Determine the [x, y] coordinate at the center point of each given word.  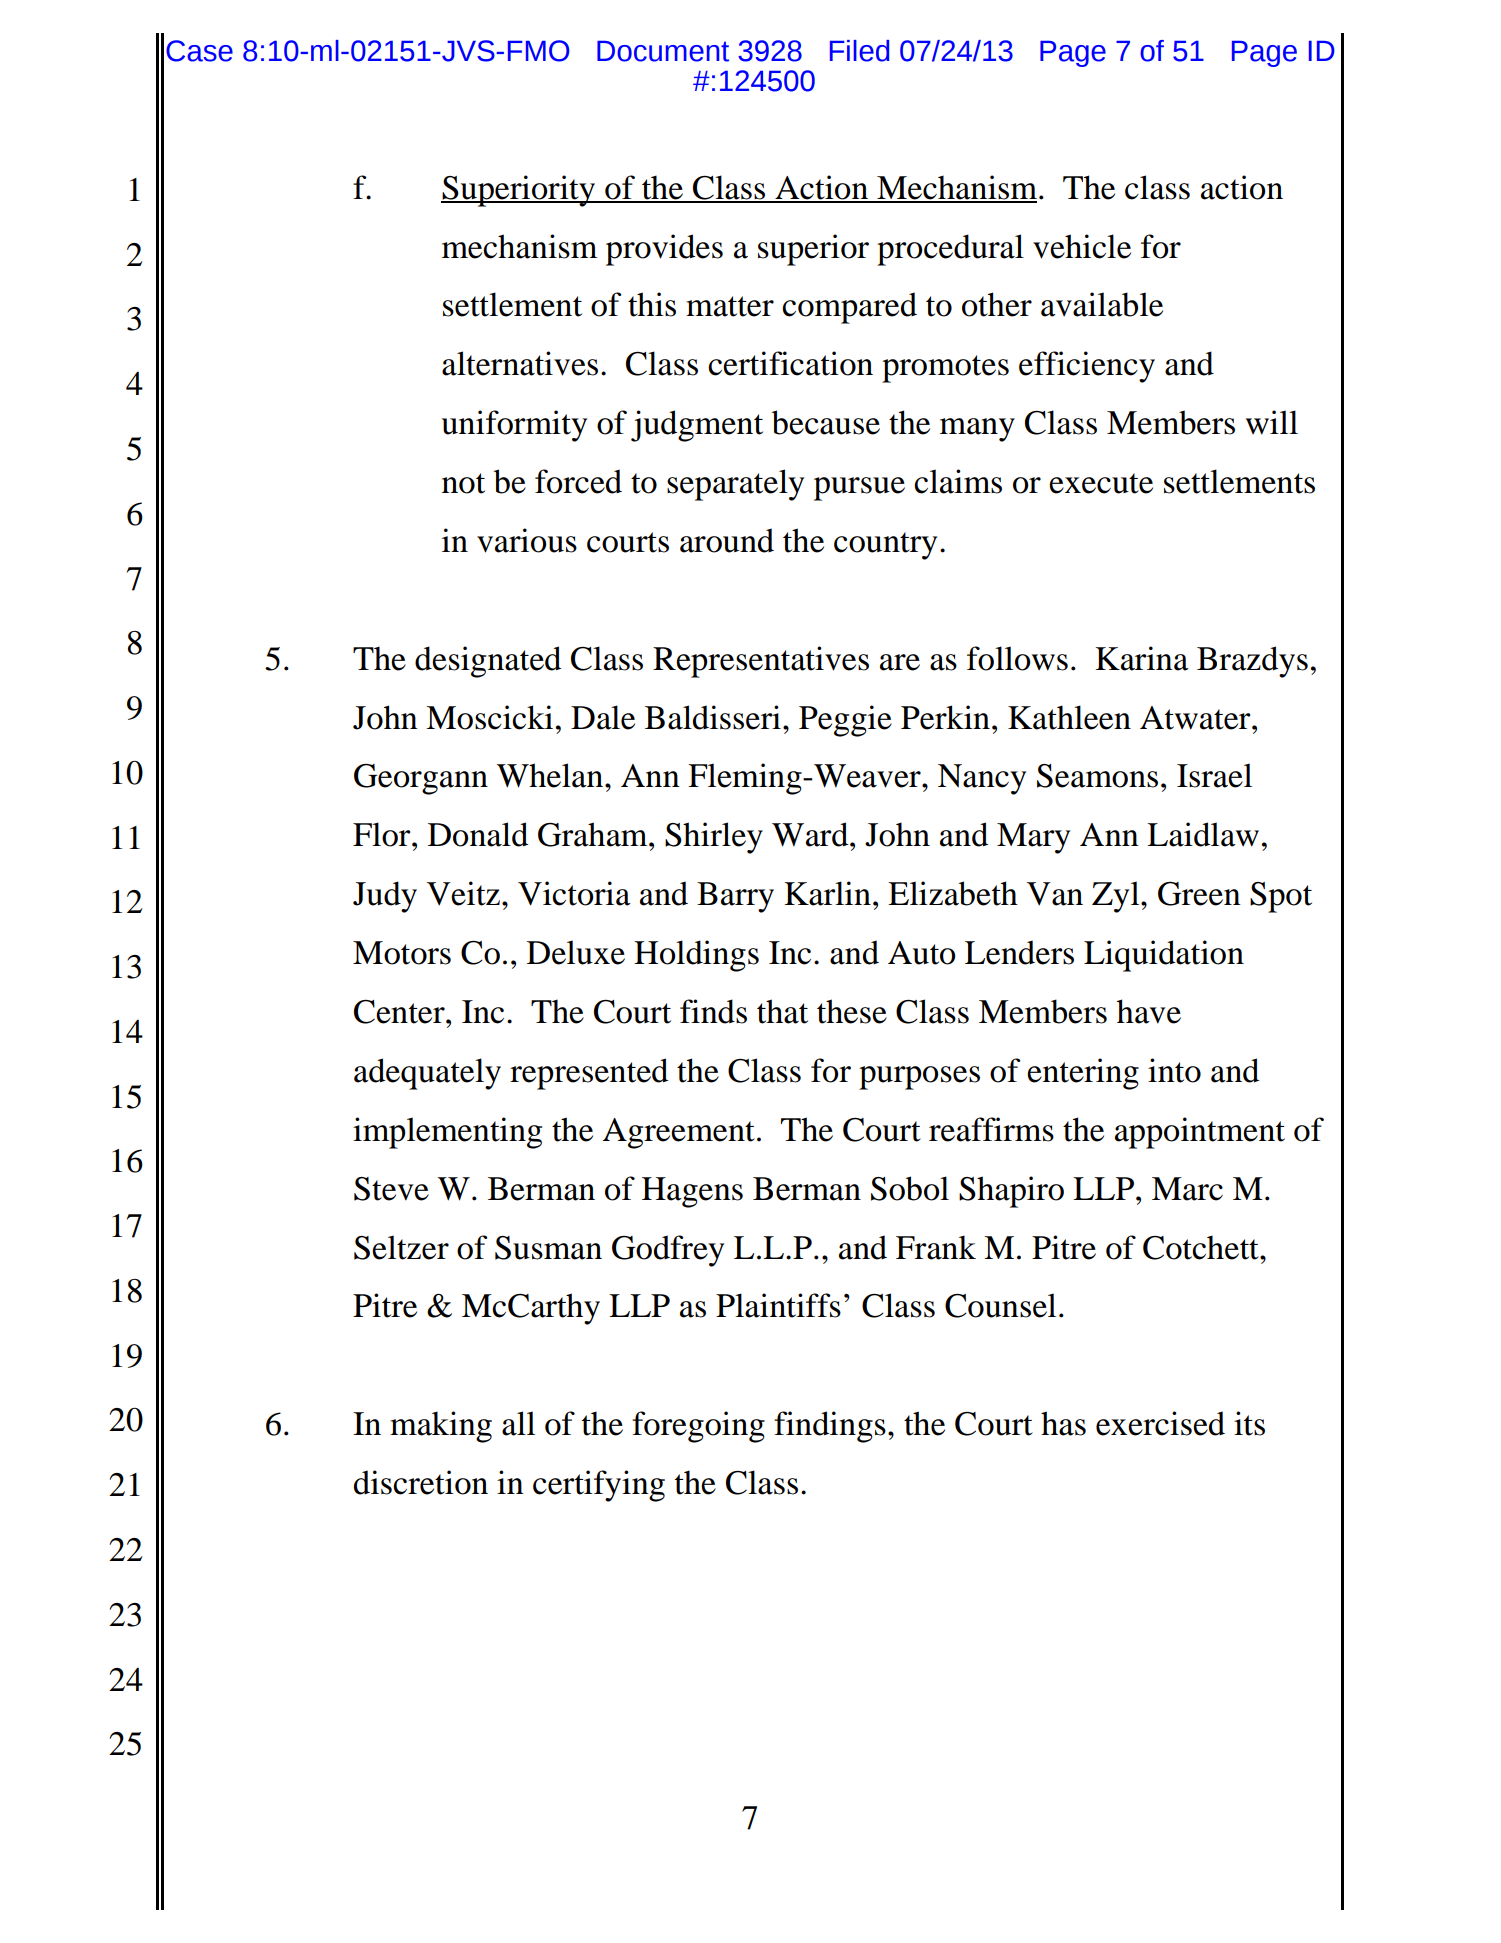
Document [663, 51]
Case [199, 51]
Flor [383, 834]
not [463, 483]
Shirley [714, 838]
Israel [1214, 775]
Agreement [679, 1133]
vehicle [1082, 246]
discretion [421, 1482]
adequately [427, 1074]
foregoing [698, 1427]
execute [1101, 483]
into [1174, 1070]
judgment [697, 426]
